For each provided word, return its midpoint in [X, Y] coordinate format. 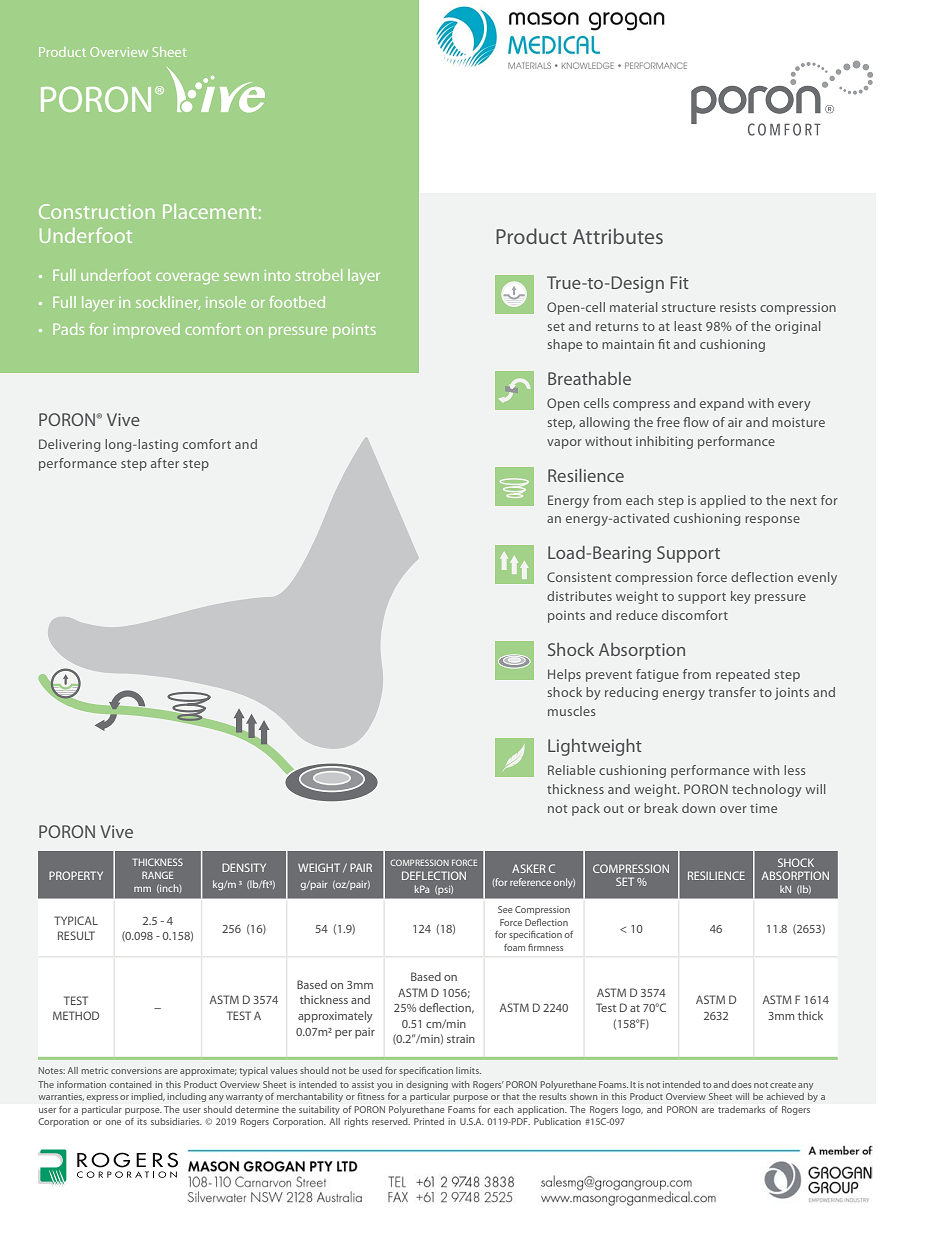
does [741, 1084]
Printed [429, 1121]
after [165, 463]
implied [148, 1097]
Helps [564, 675]
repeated [743, 675]
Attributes [618, 236]
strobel [319, 275]
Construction [97, 211]
